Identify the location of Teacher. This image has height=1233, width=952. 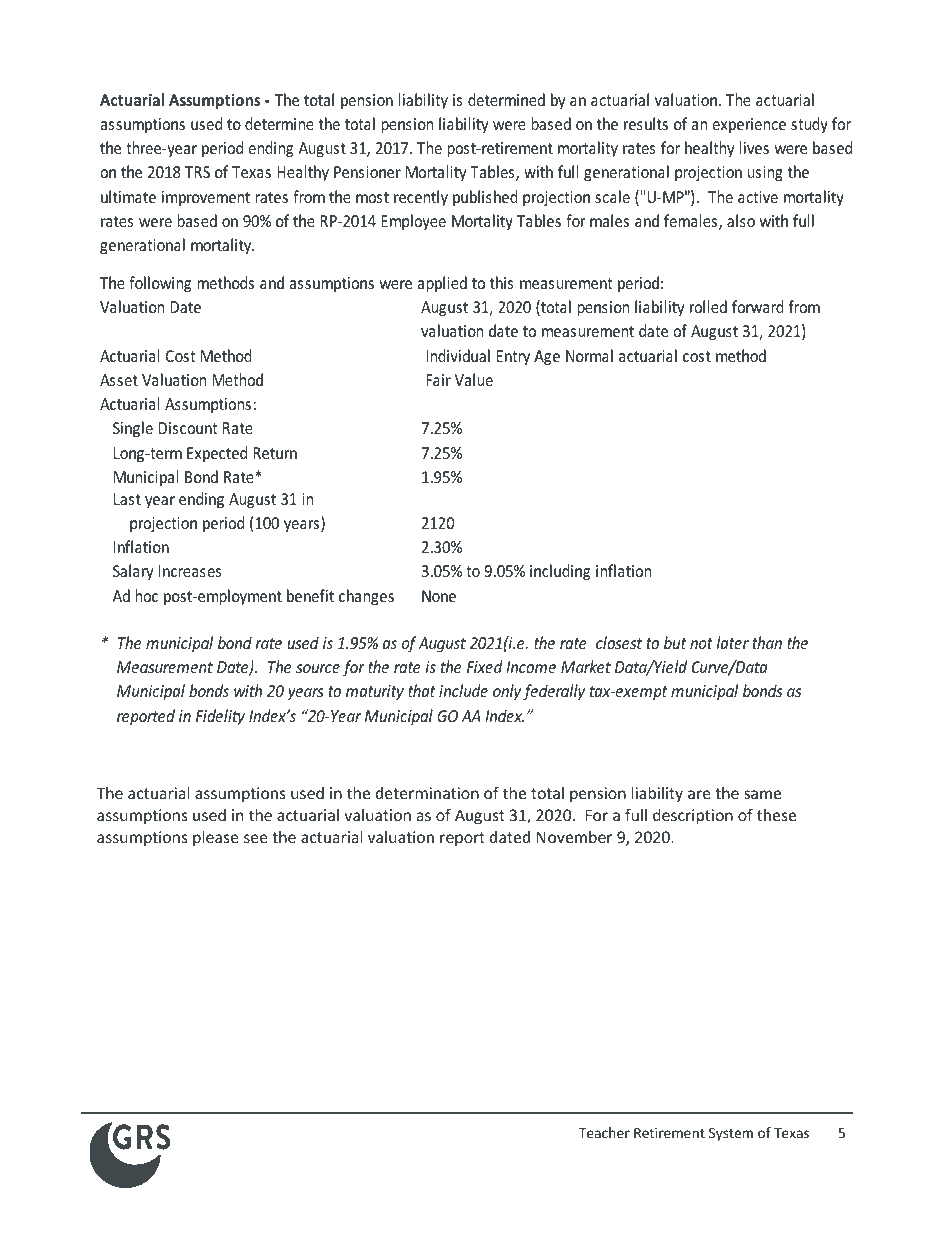
(604, 1132).
